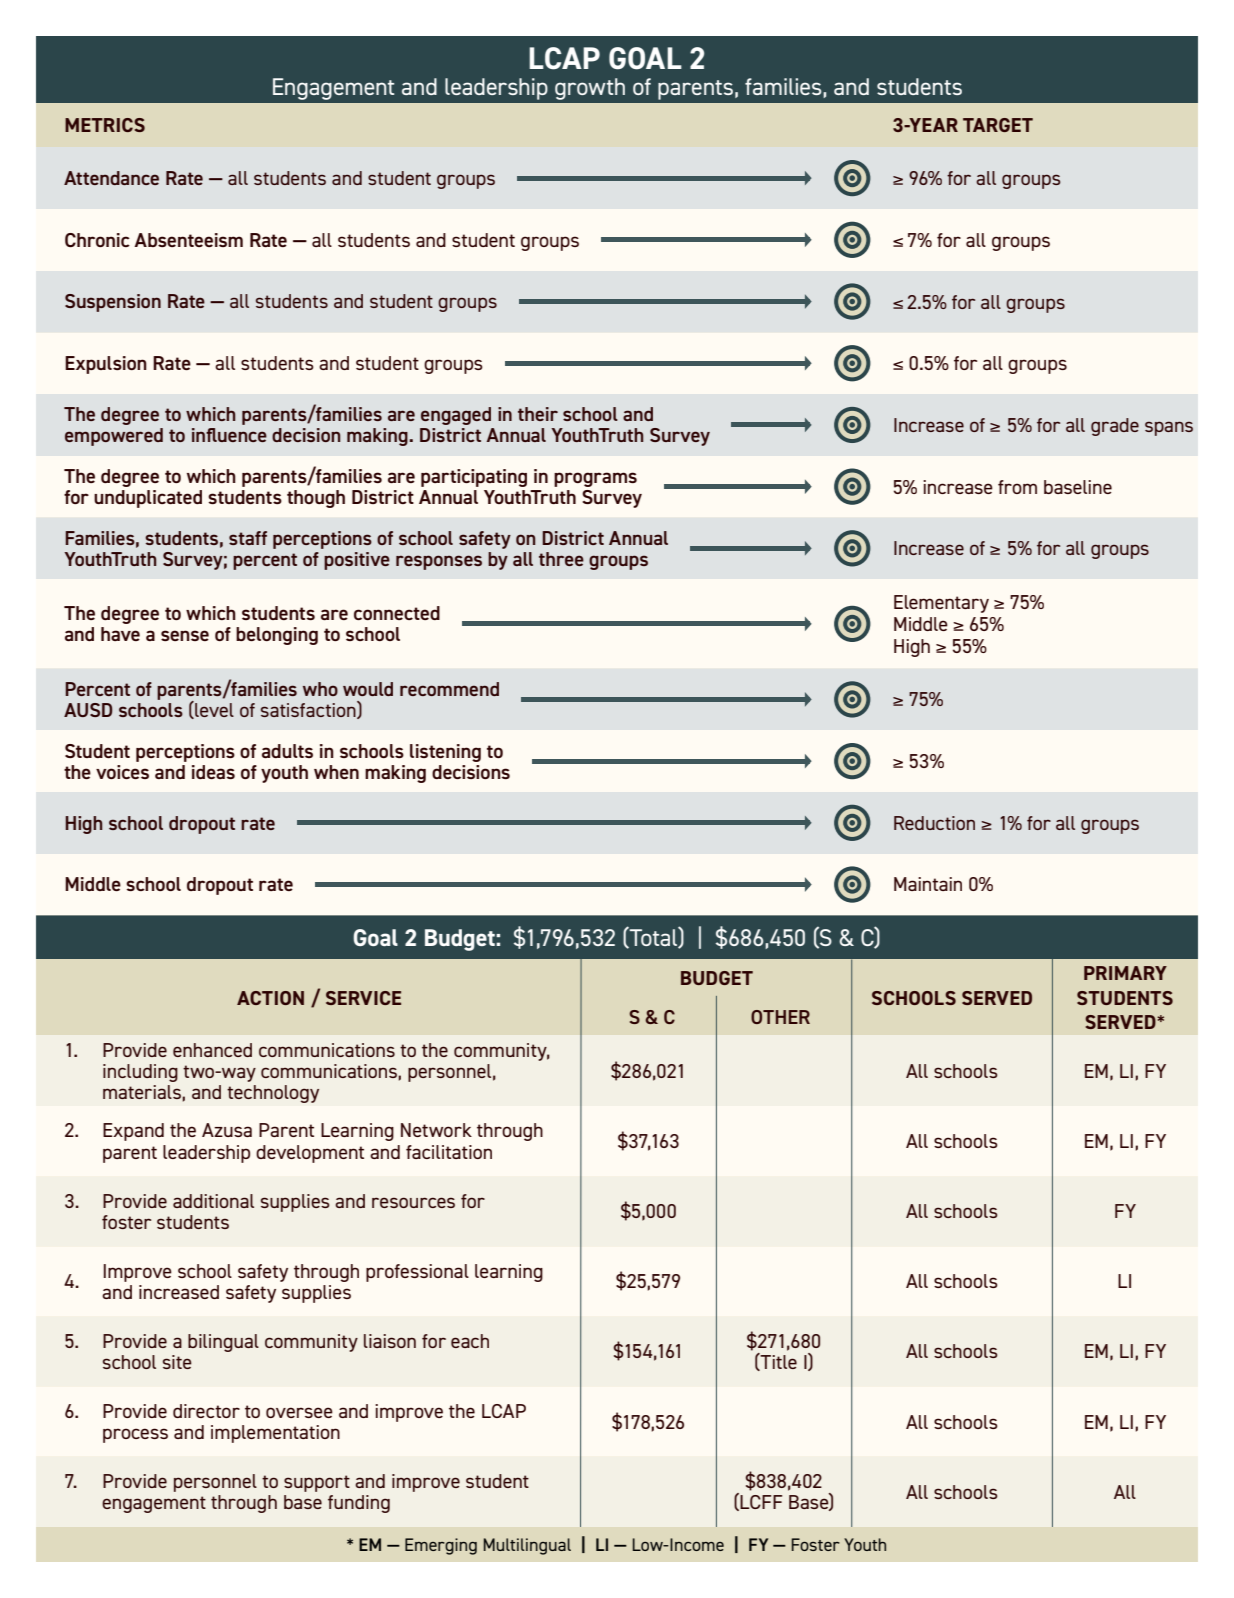 The image size is (1234, 1598). What do you see at coordinates (317, 1483) in the page?
I see `support` at bounding box center [317, 1483].
